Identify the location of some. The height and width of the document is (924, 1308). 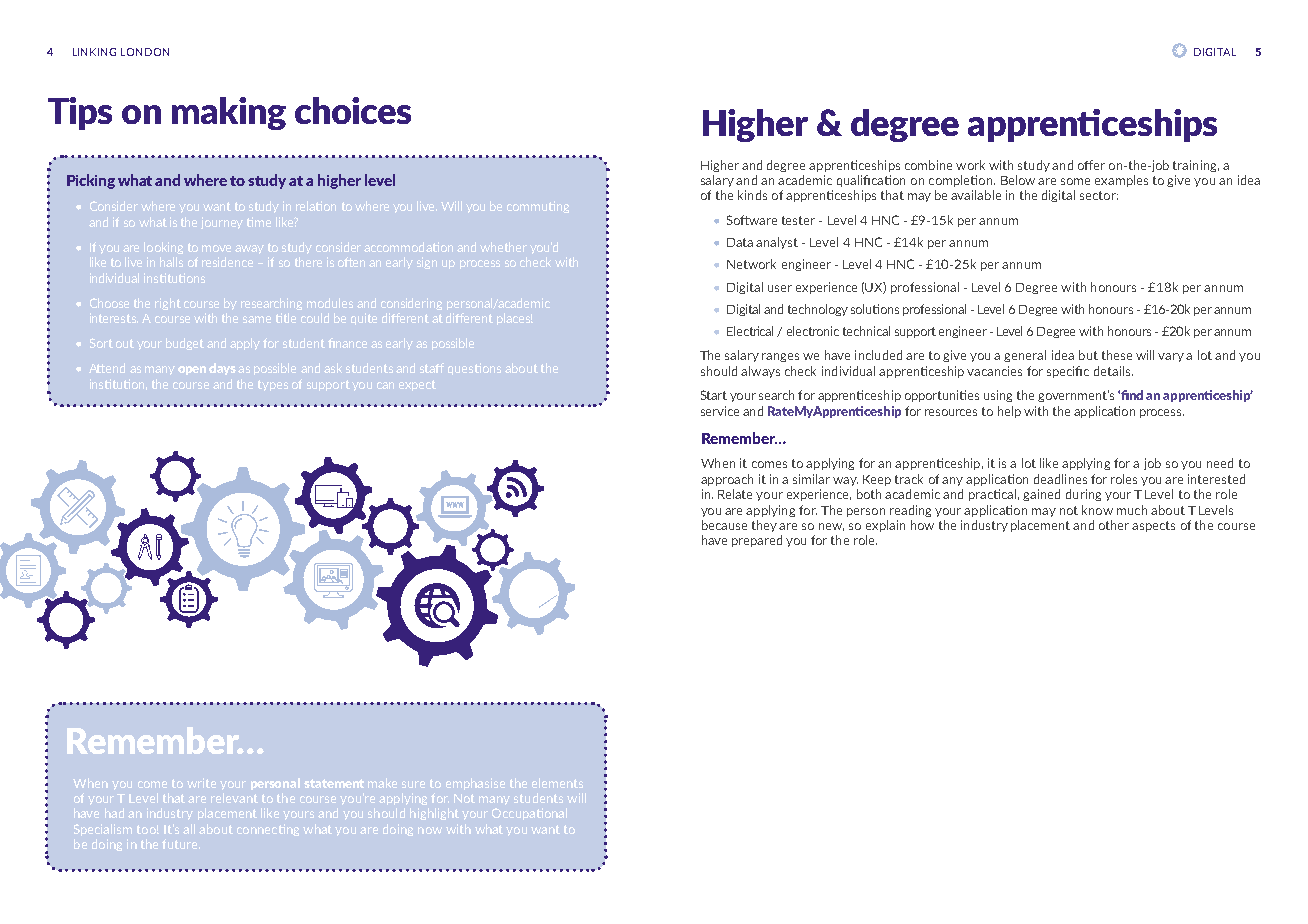
(1075, 181).
